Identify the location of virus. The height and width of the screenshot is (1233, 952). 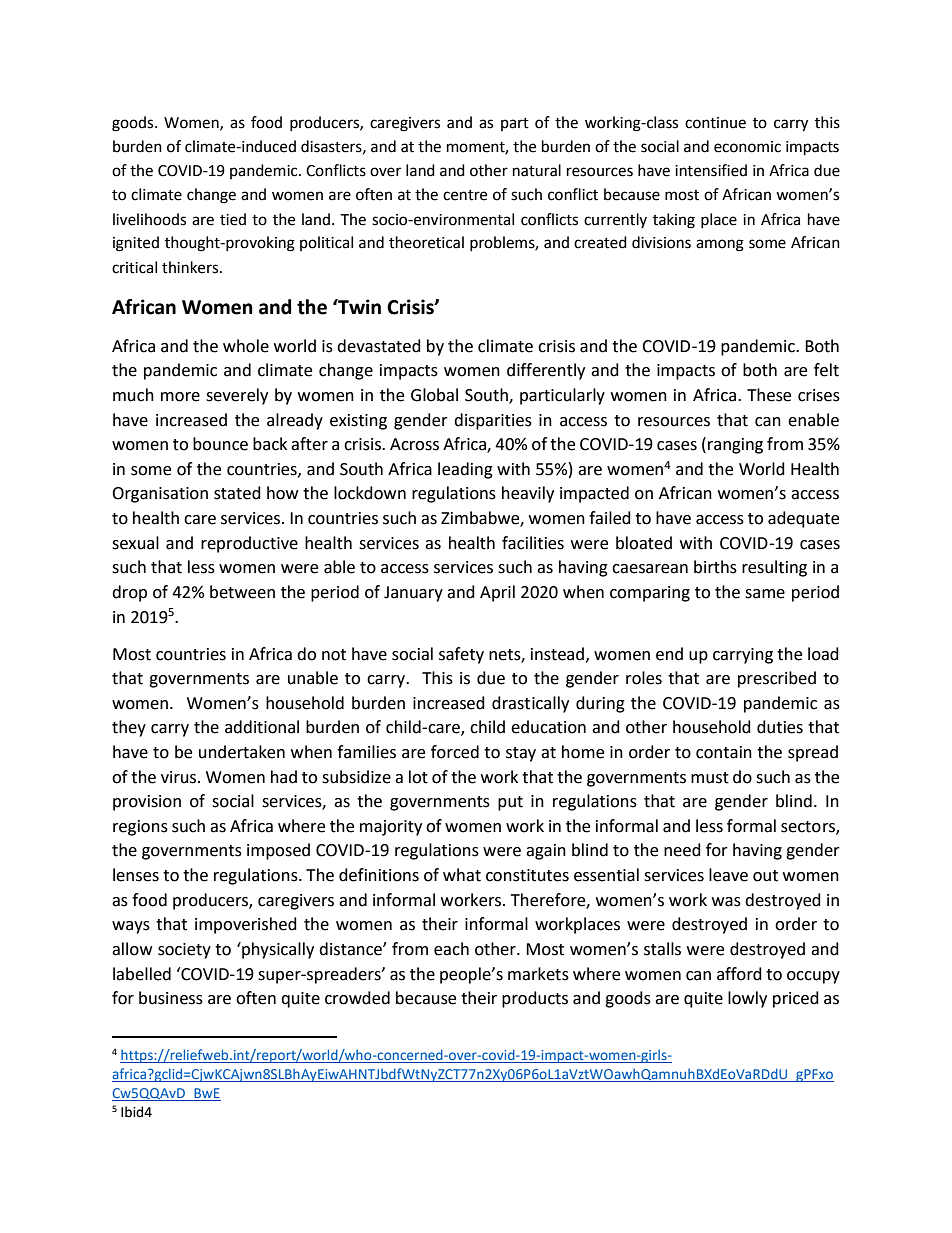
(180, 777).
